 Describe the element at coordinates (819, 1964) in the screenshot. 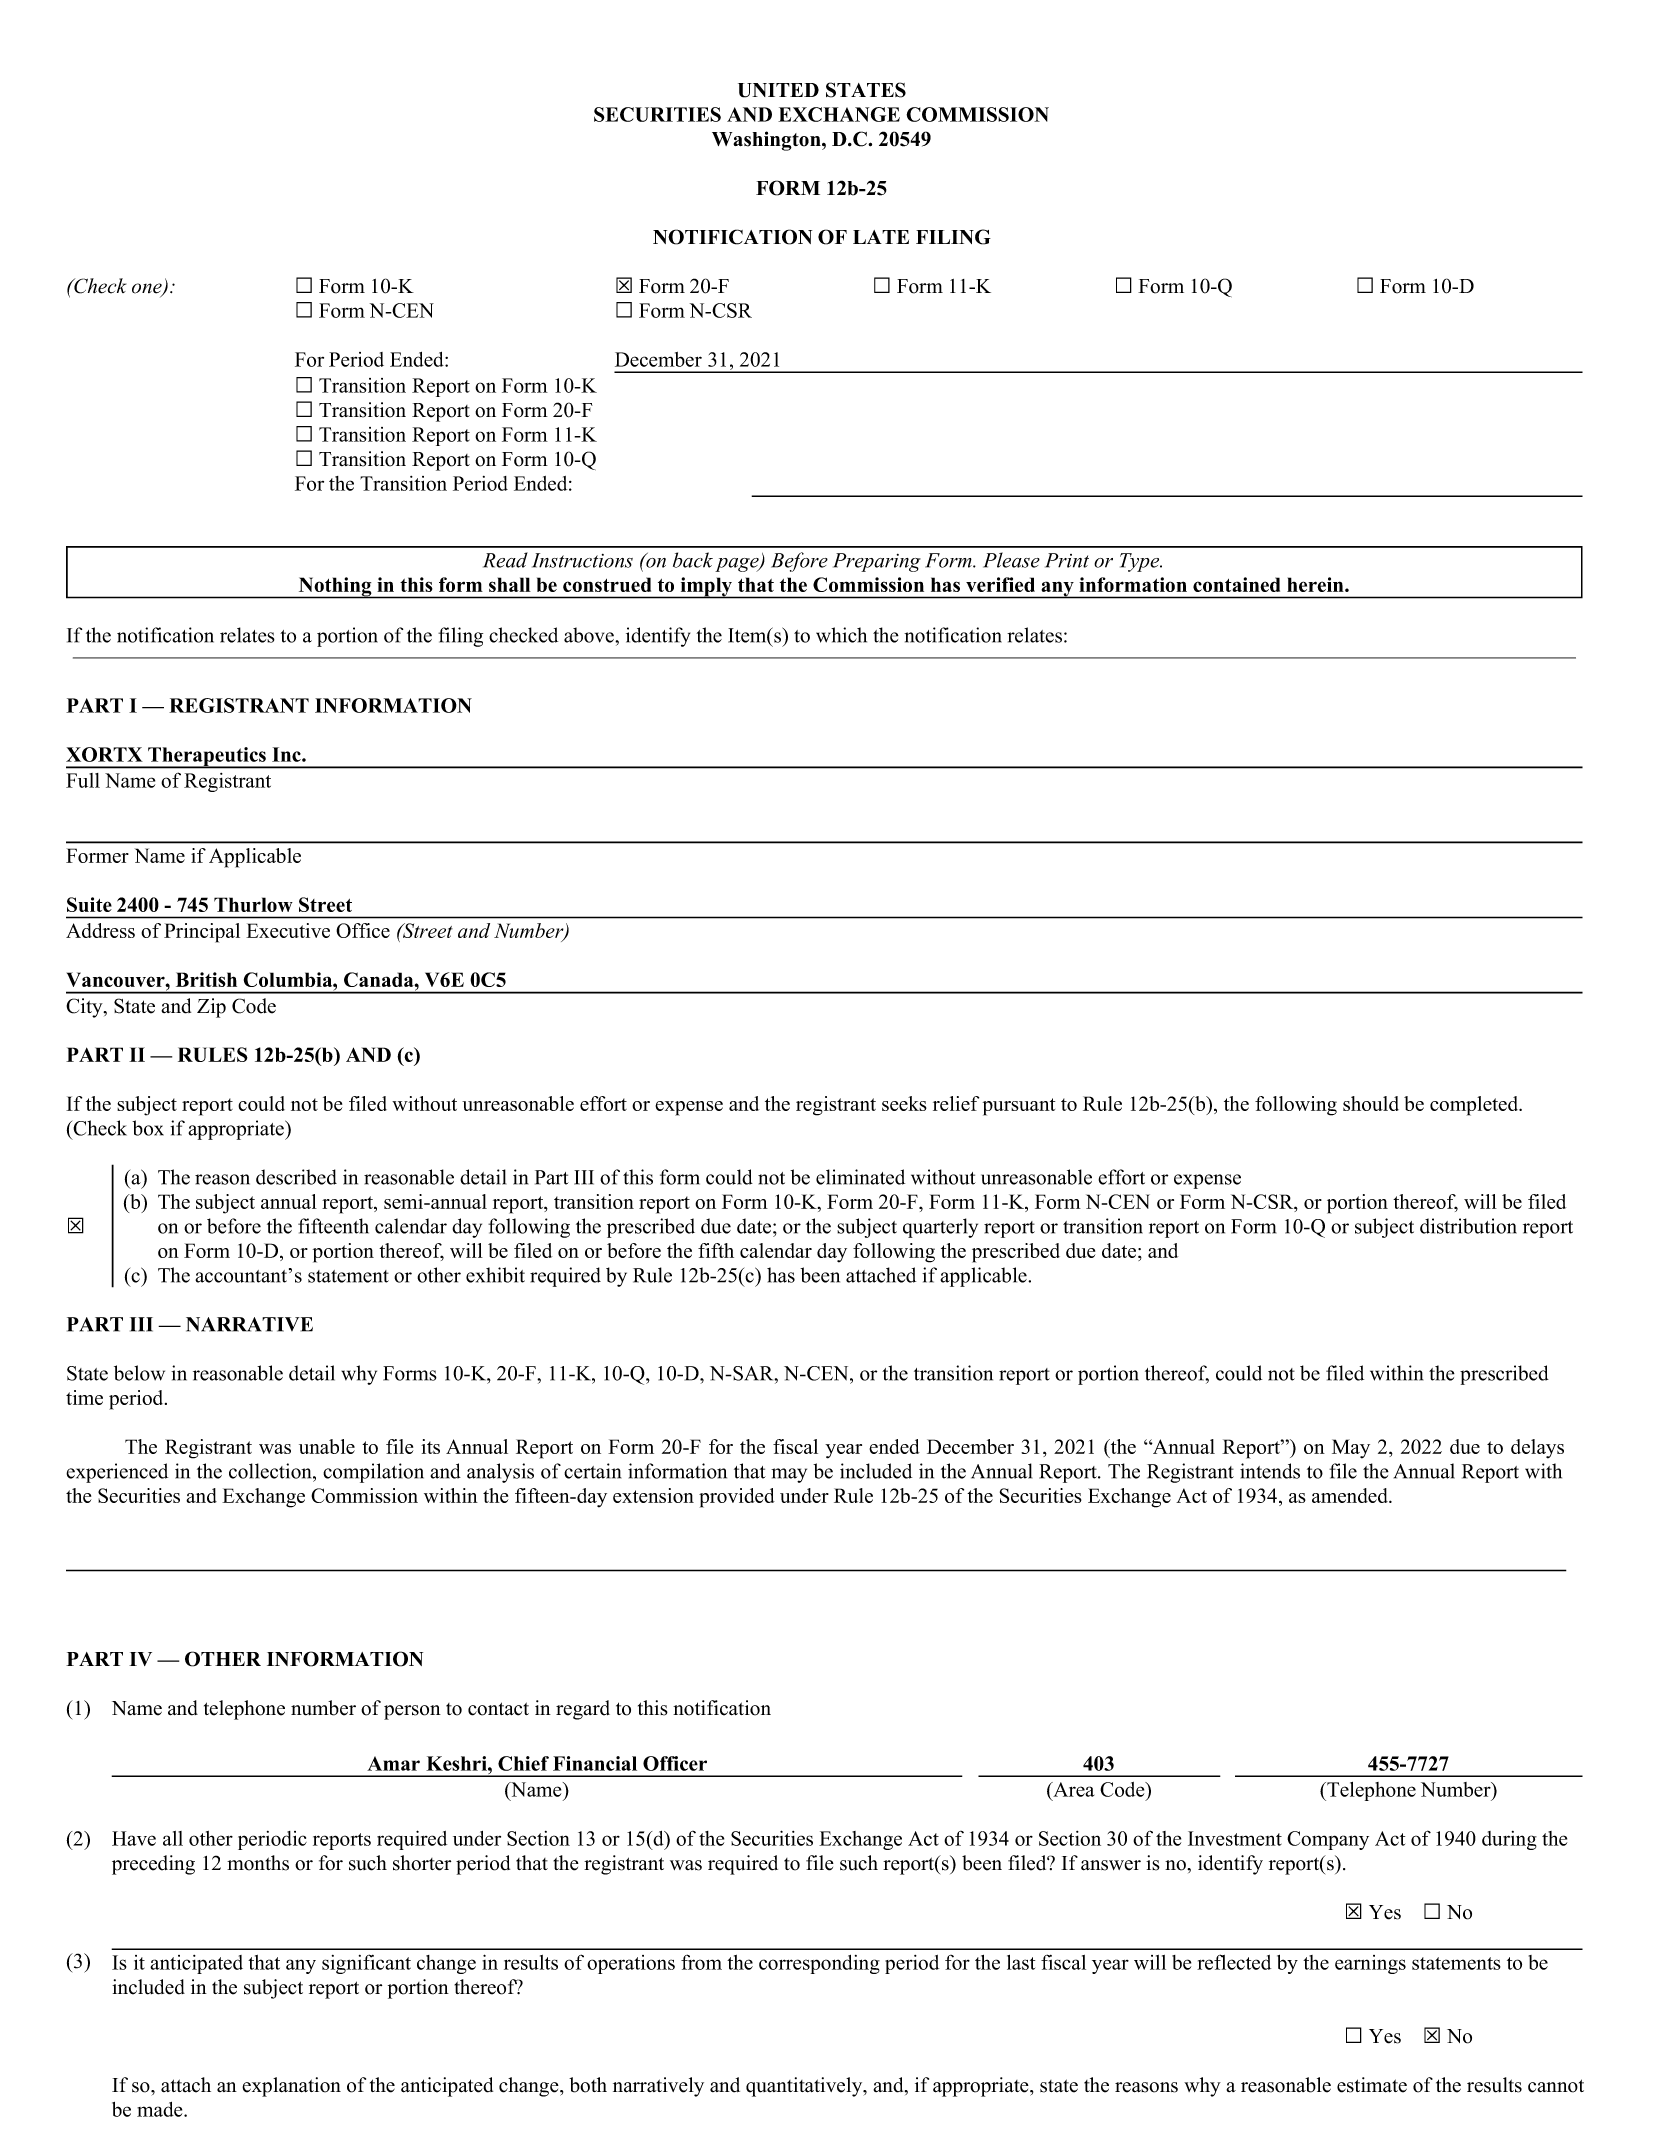

I see `corresponding` at that location.
